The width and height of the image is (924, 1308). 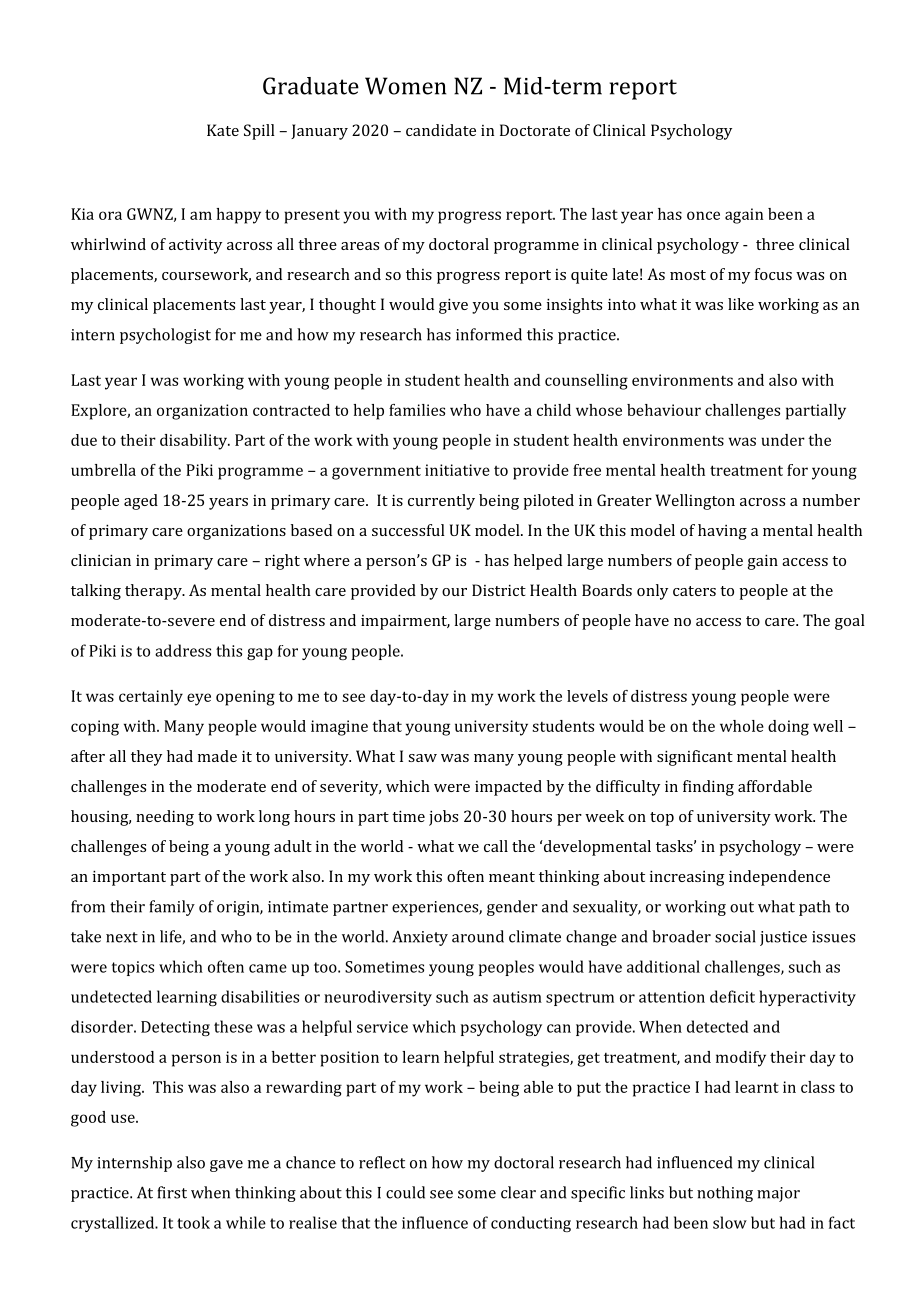 I want to click on deficit, so click(x=732, y=996).
